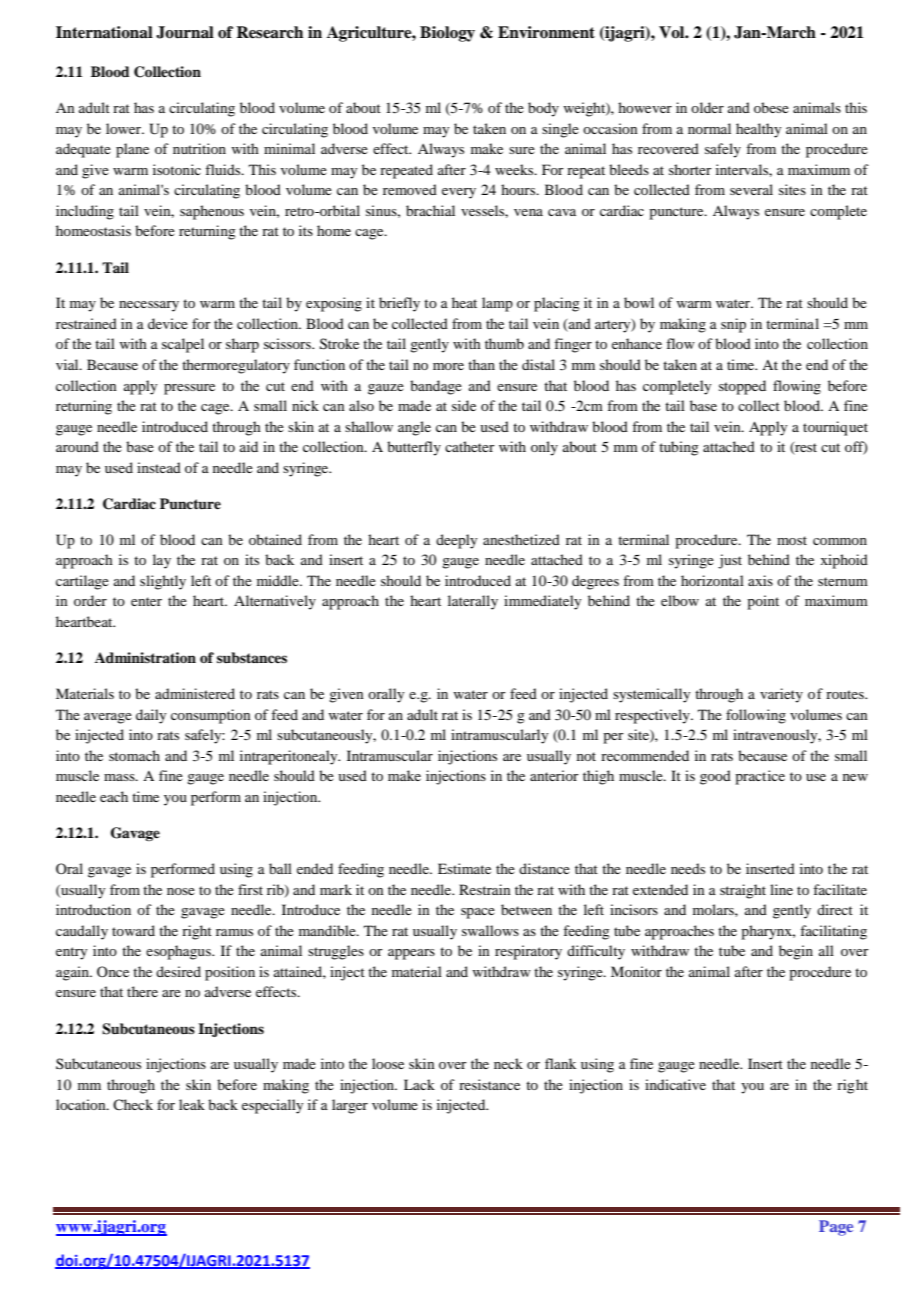 This page has width=924, height=1307. I want to click on obese, so click(771, 107).
